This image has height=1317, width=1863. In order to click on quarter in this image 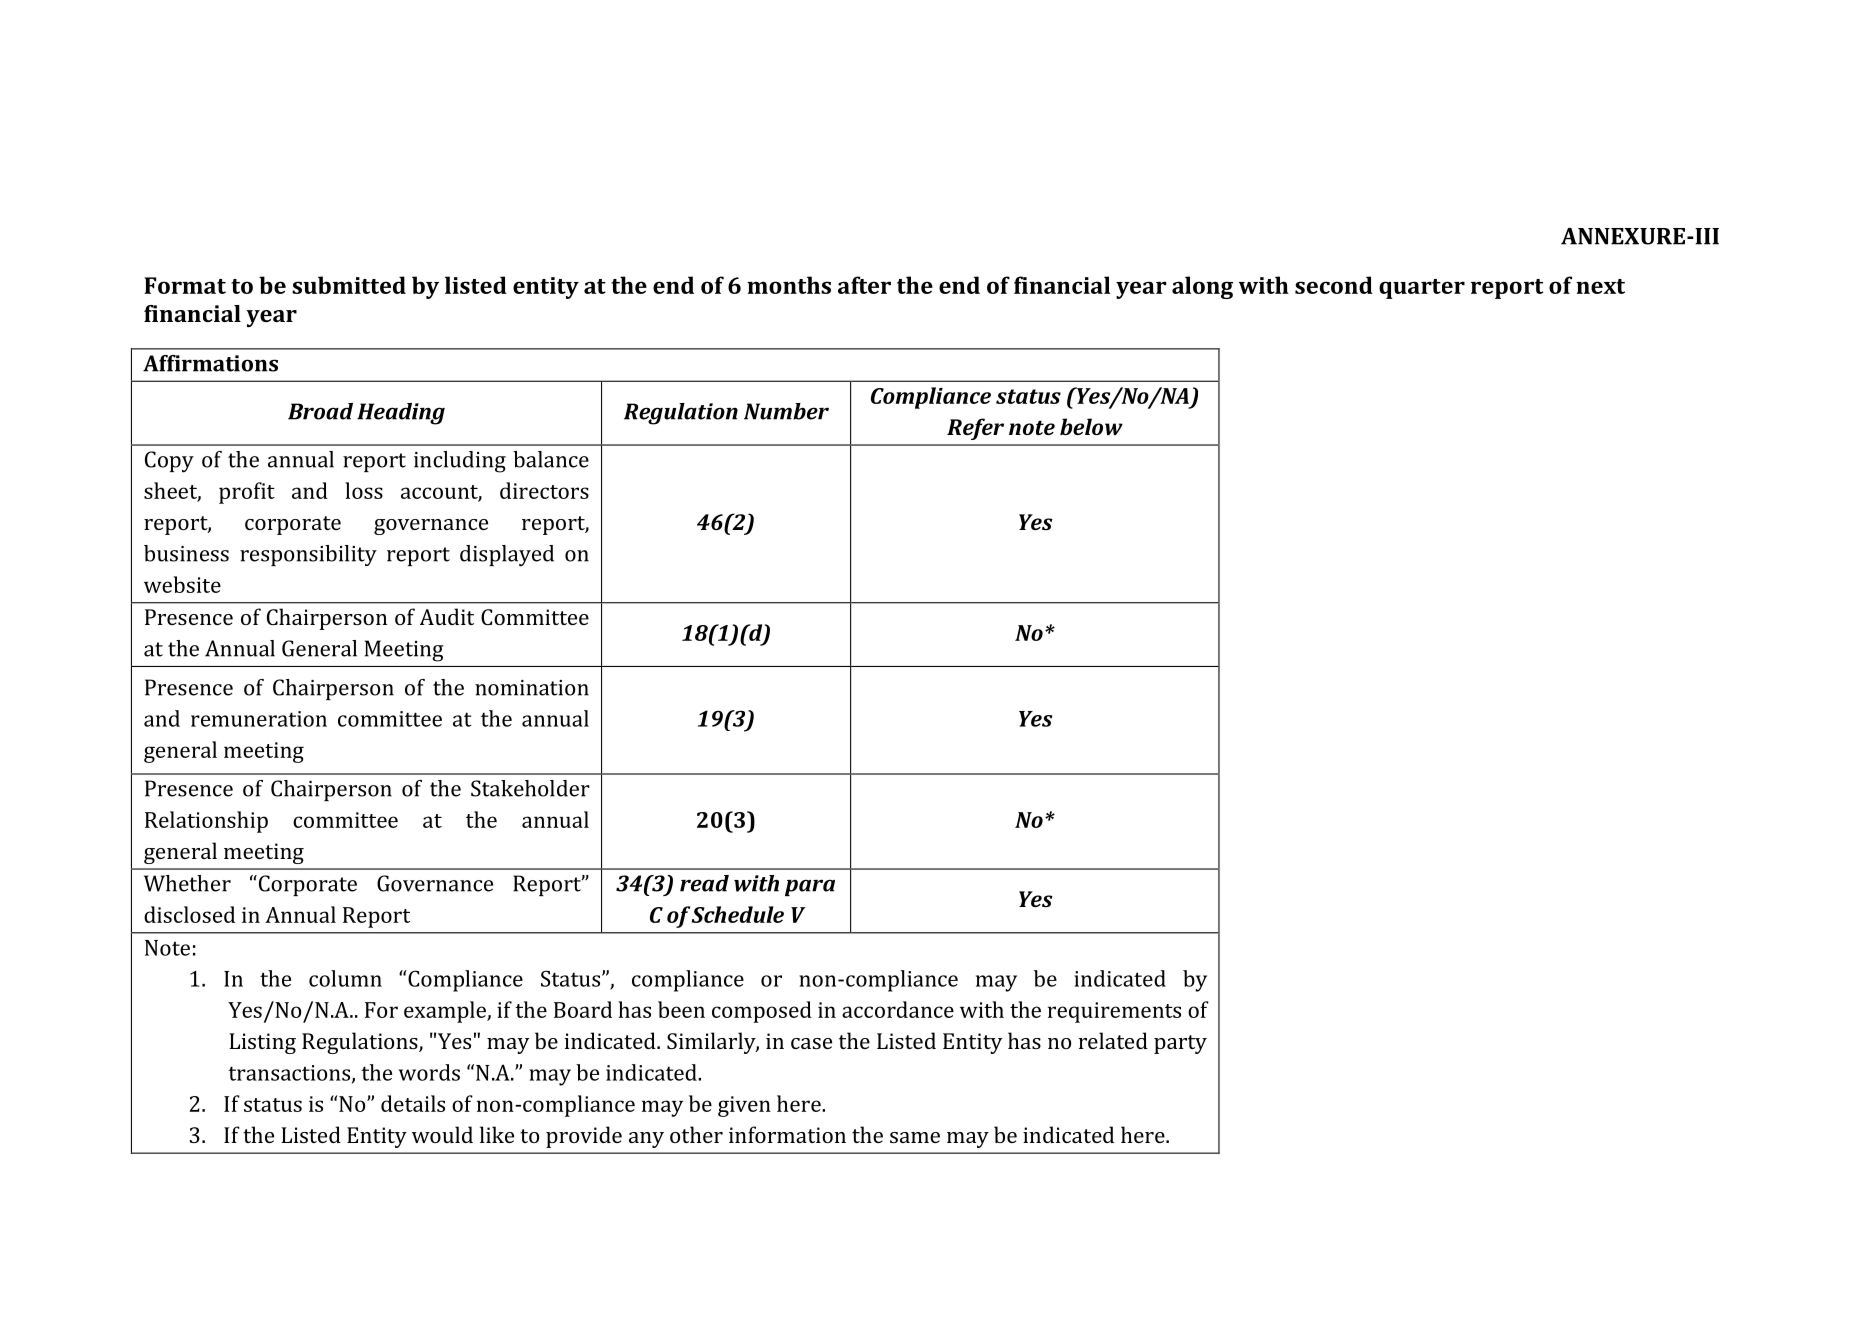, I will do `click(1422, 289)`.
